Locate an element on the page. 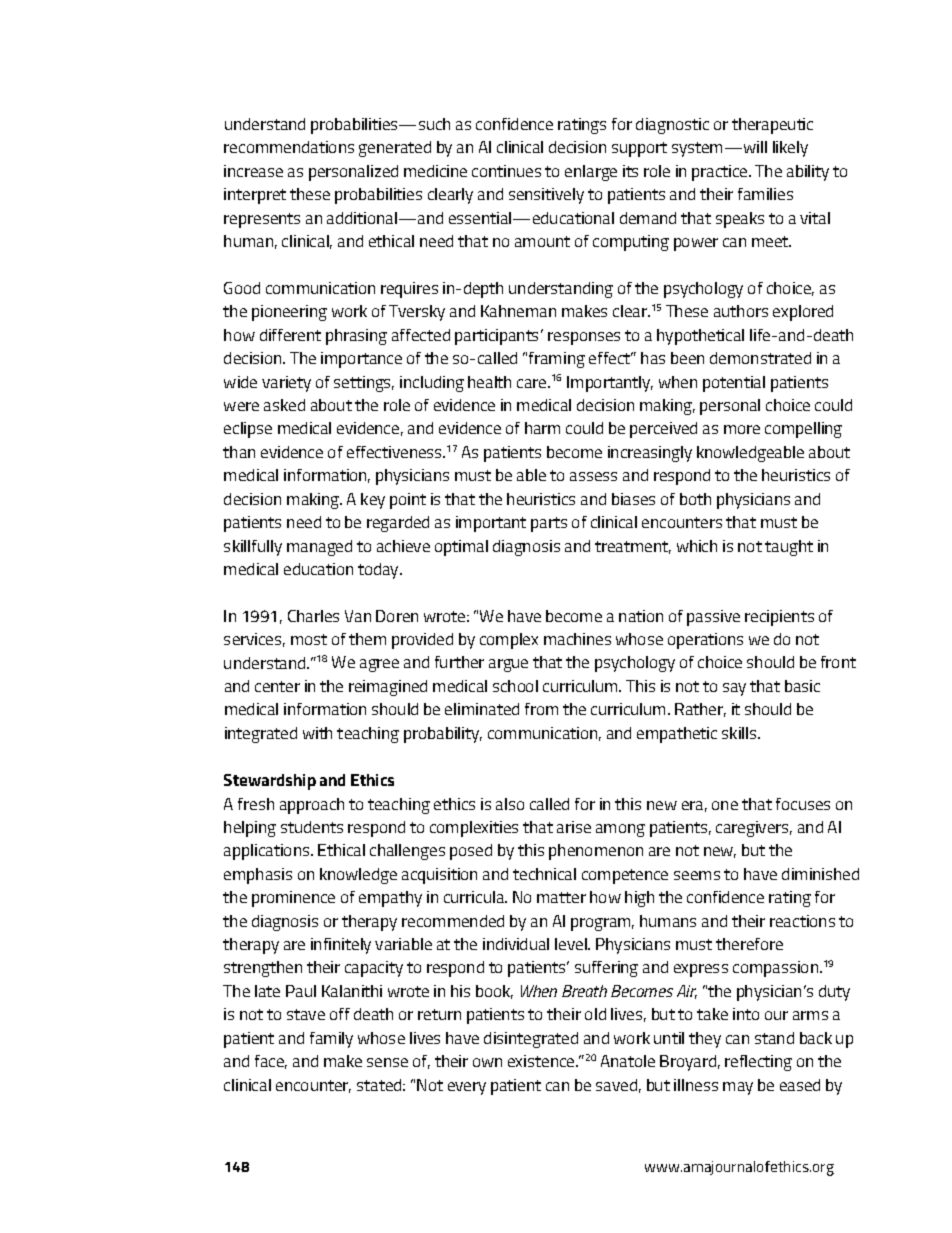 Image resolution: width=952 pixels, height=1233 pixels. recipients is located at coordinates (779, 618).
